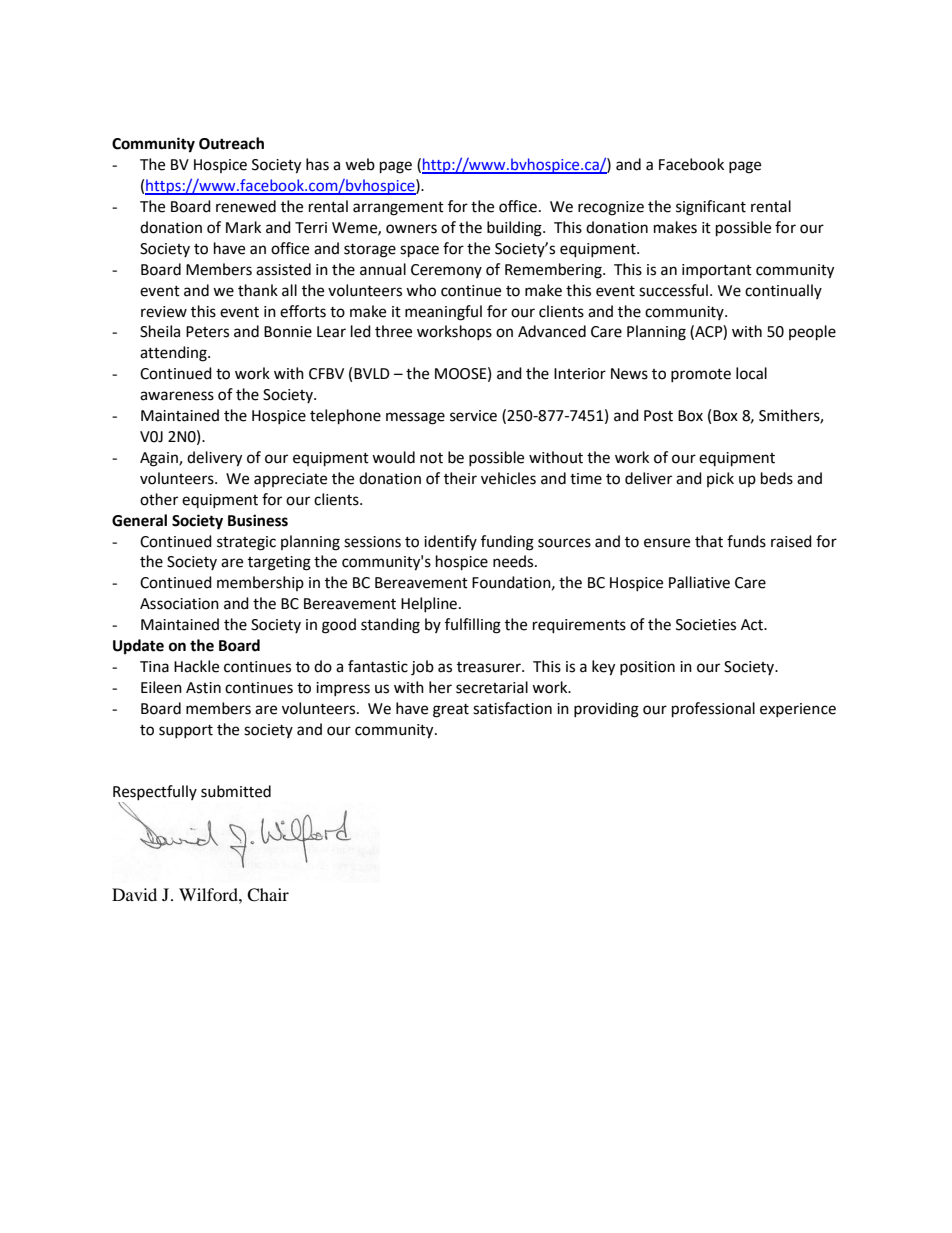 The height and width of the screenshot is (1233, 952). What do you see at coordinates (473, 626) in the screenshot?
I see `fulfilling` at bounding box center [473, 626].
